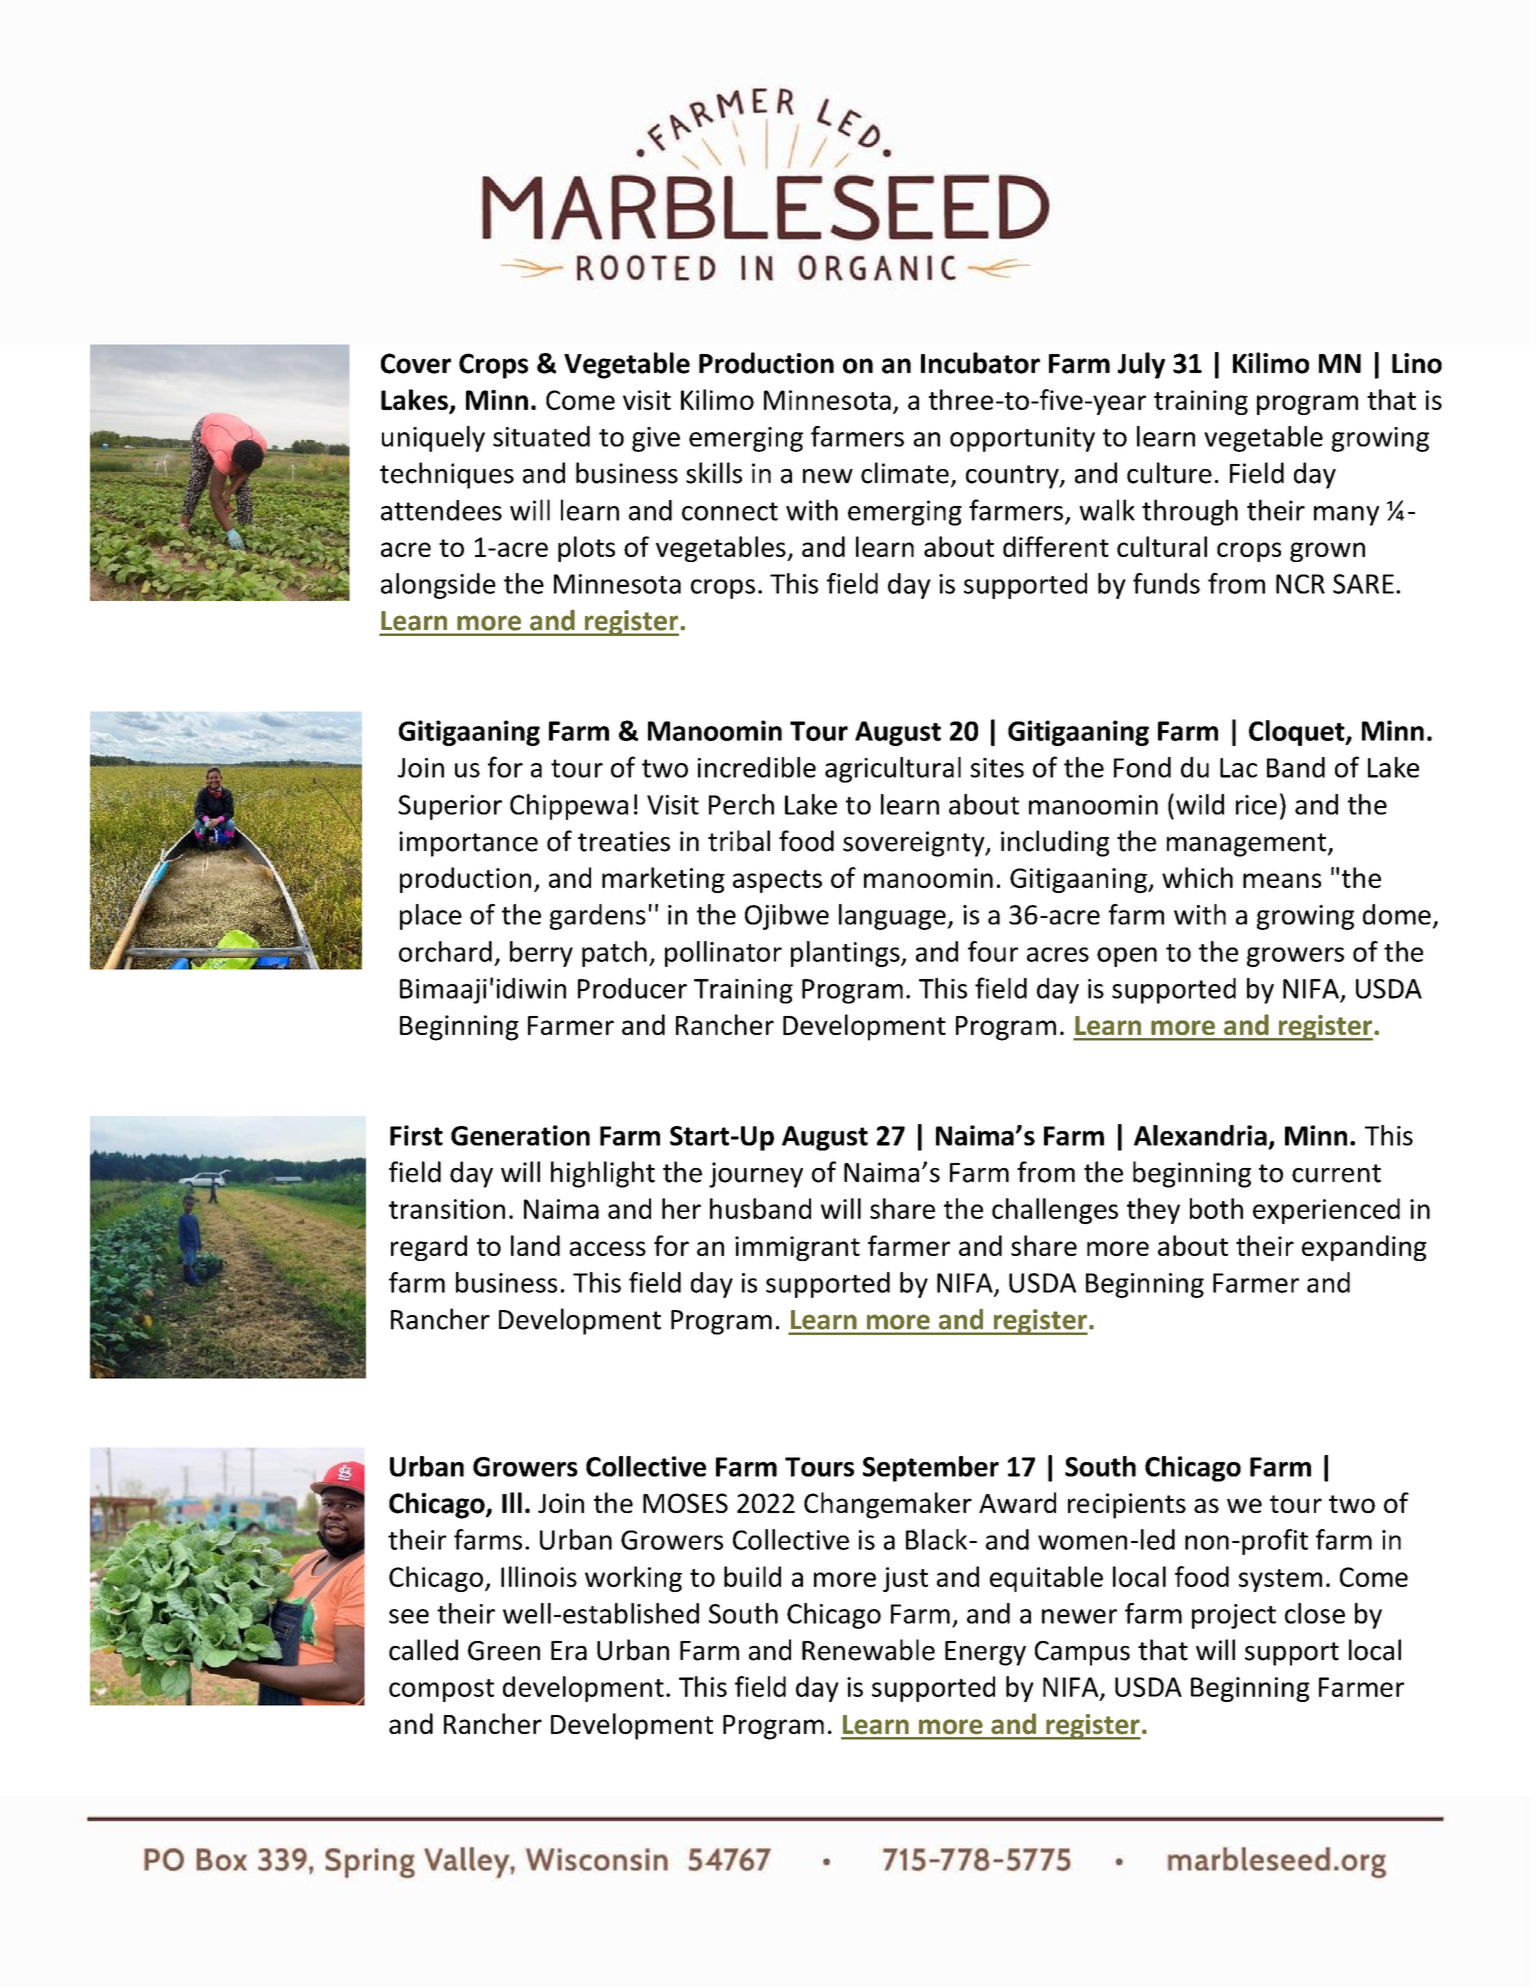 This screenshot has height=1988, width=1536. I want to click on sovereignty, so click(915, 844).
